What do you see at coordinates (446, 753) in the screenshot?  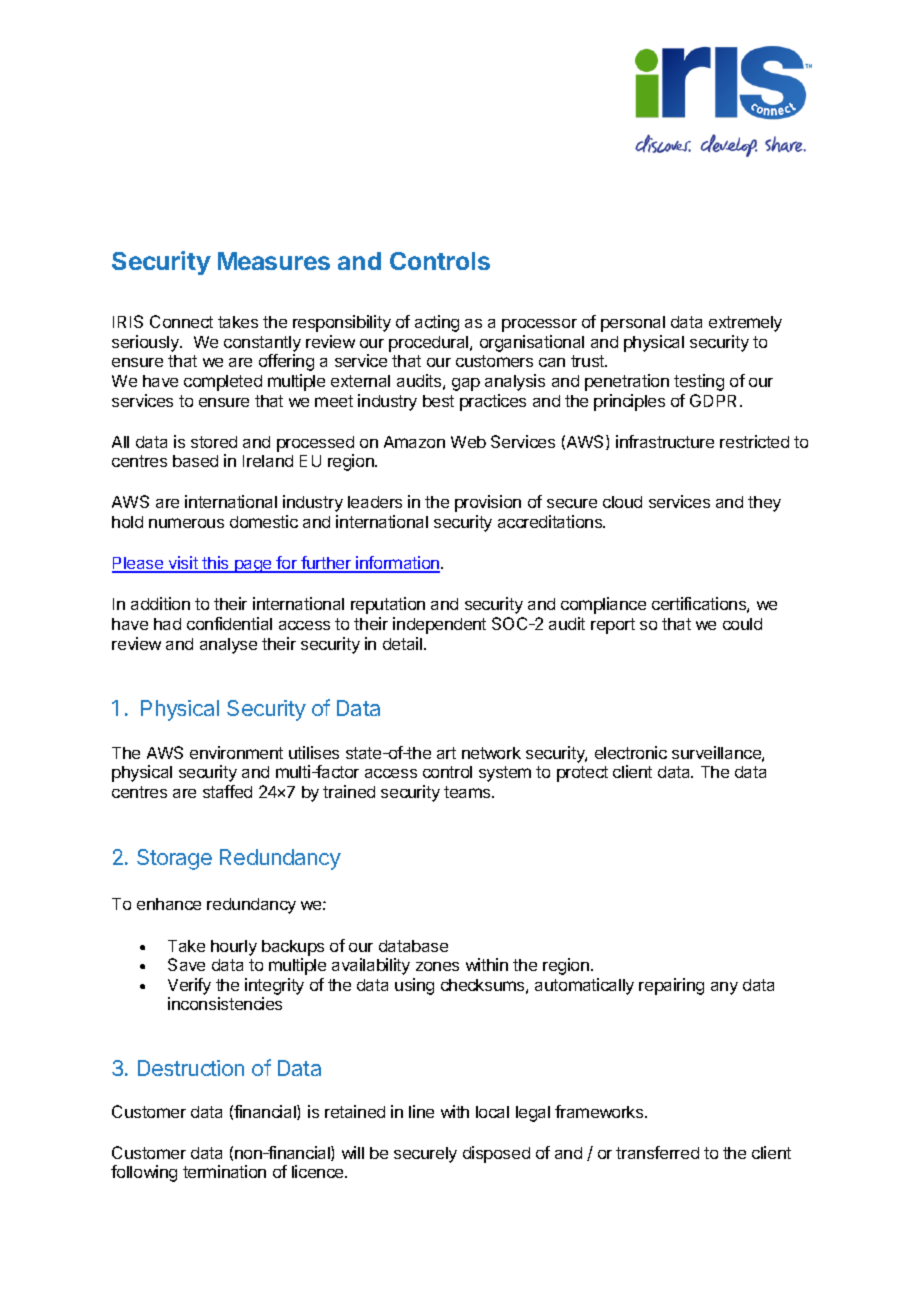 I see `art` at bounding box center [446, 753].
